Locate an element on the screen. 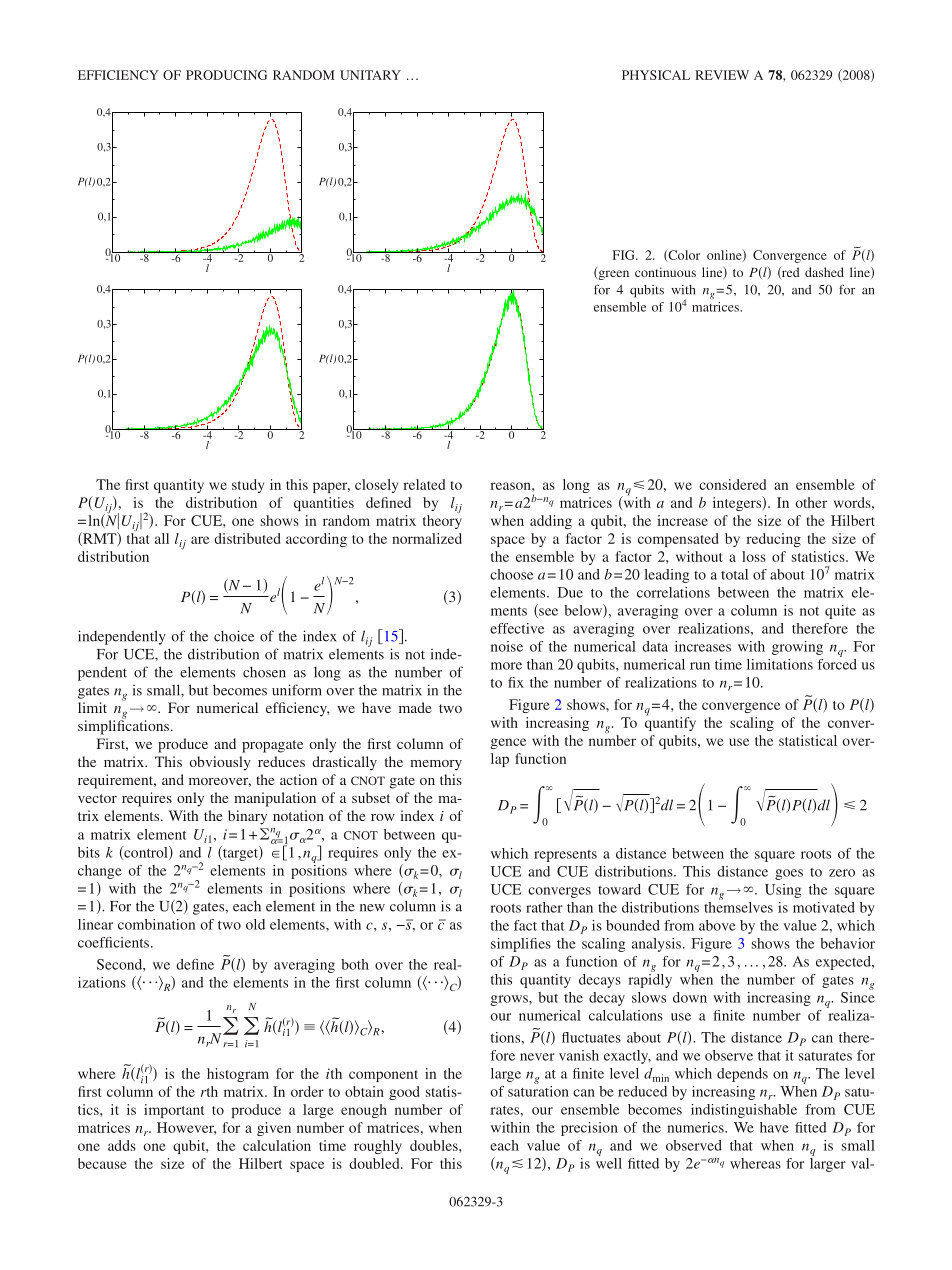 This screenshot has height=1270, width=952. obviously is located at coordinates (220, 763).
